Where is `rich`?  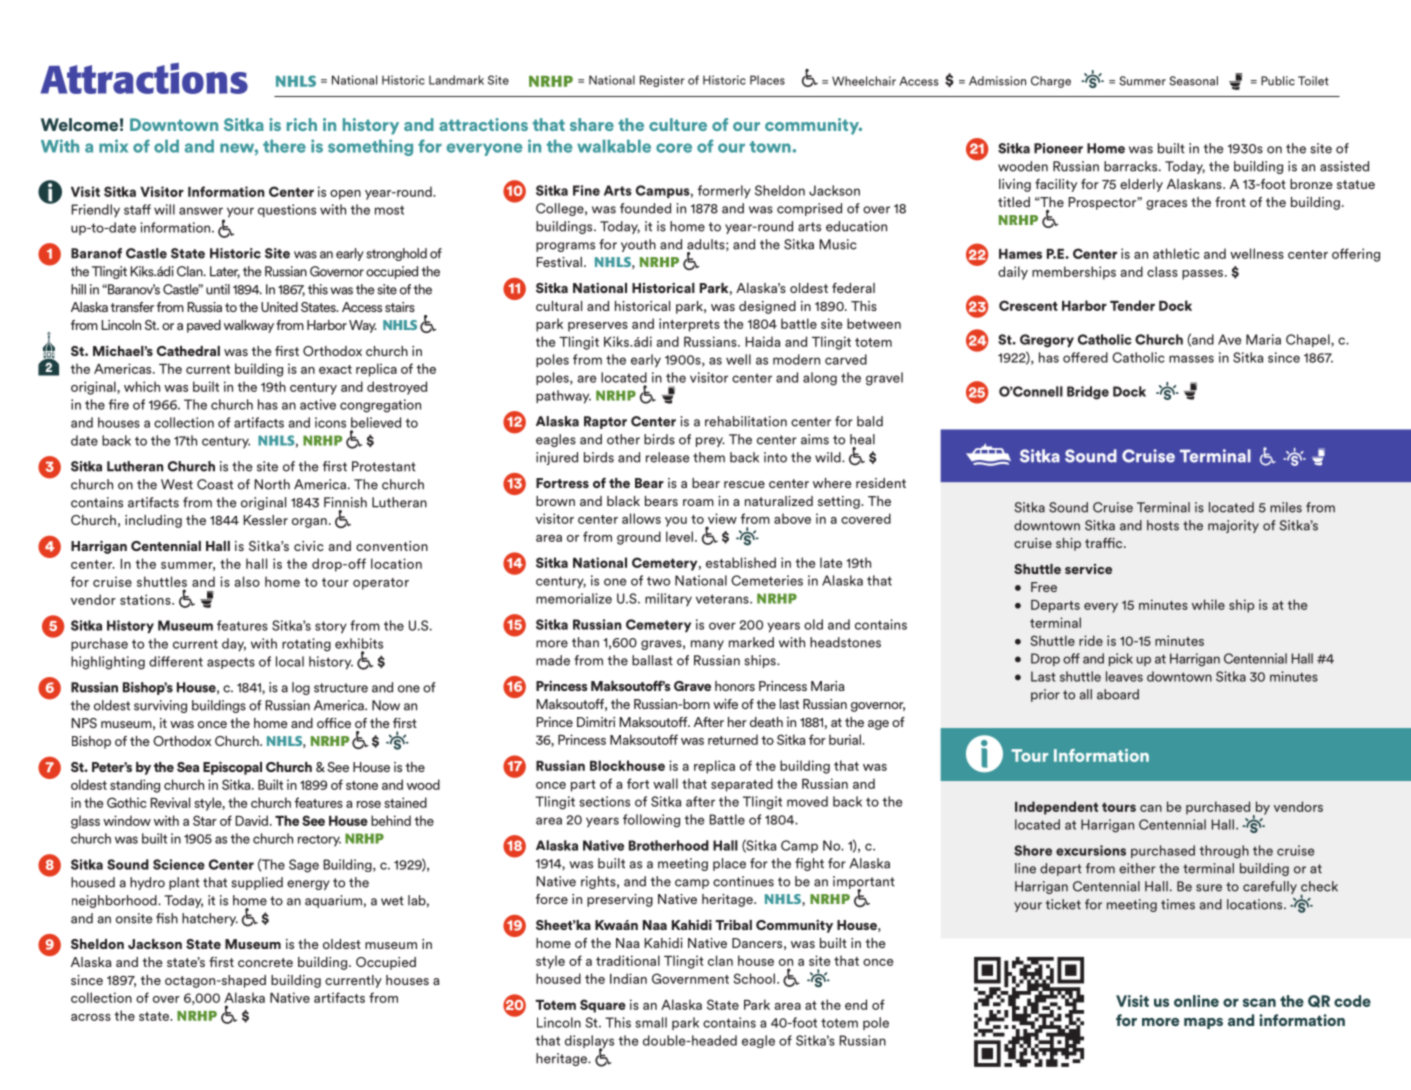
rich is located at coordinates (302, 124).
